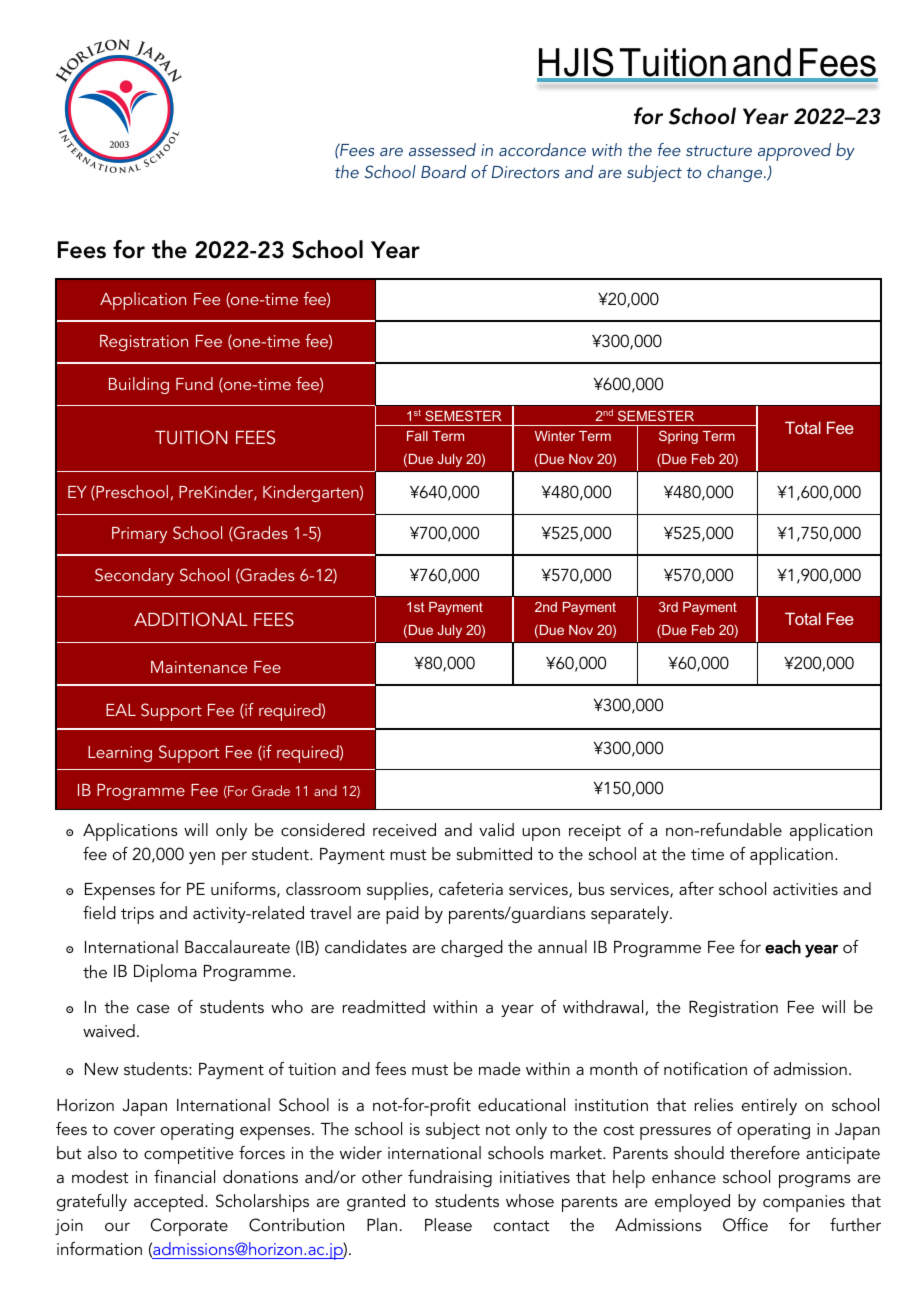  I want to click on assessed, so click(442, 149).
